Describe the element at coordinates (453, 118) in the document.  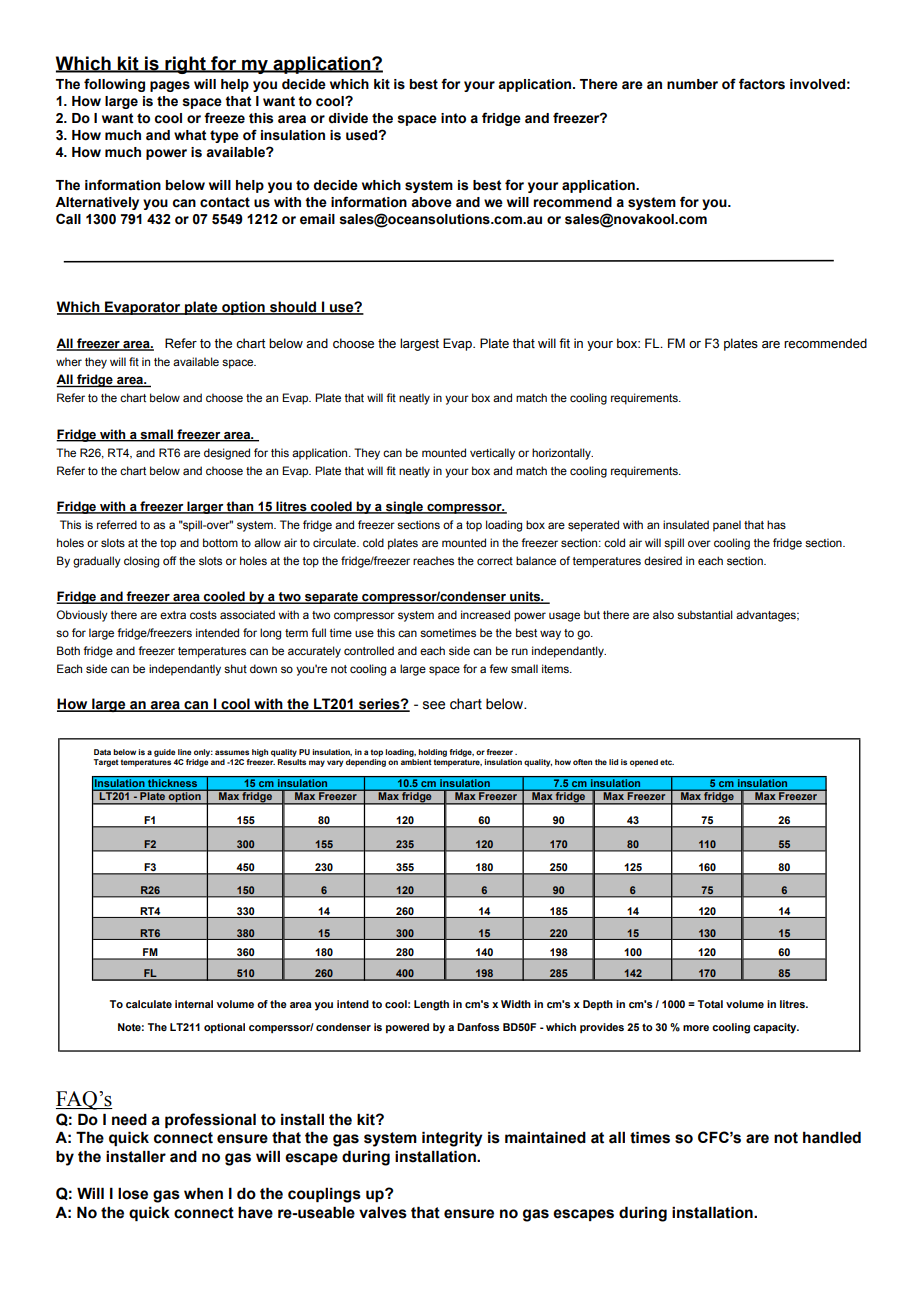
I see `into` at that location.
